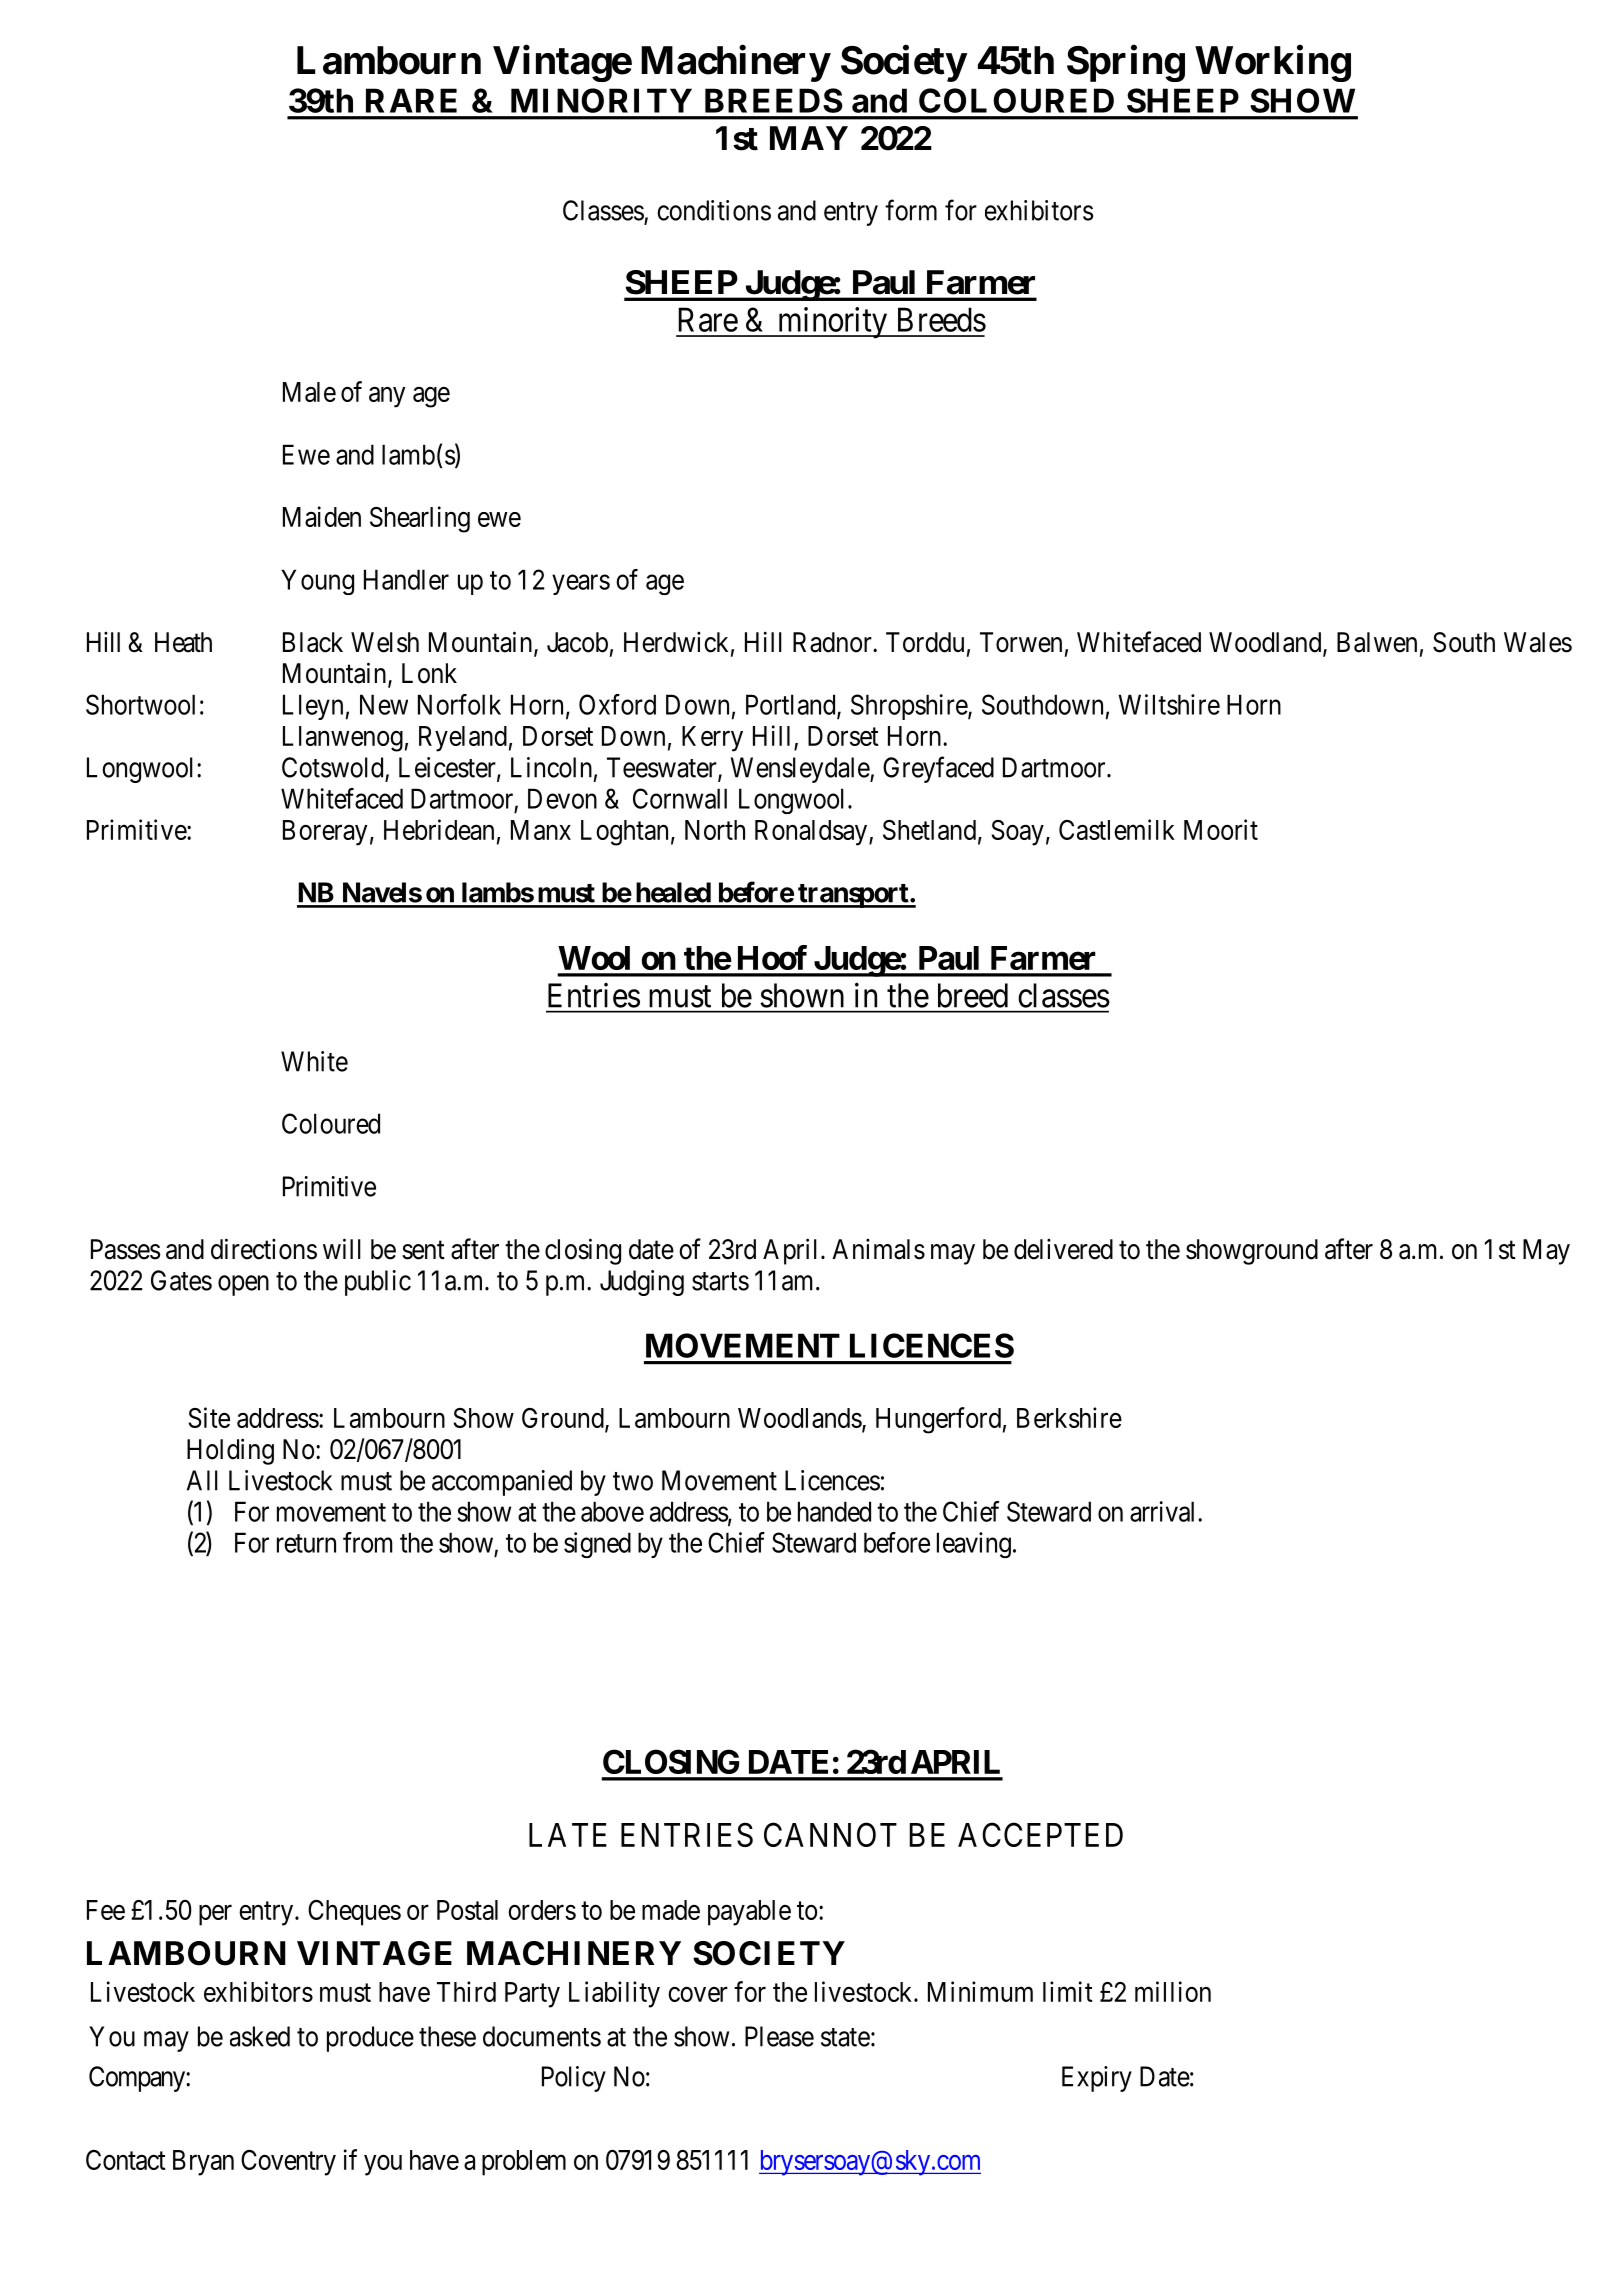 This screenshot has height=2289, width=1619. Describe the element at coordinates (910, 707) in the screenshot. I see `Shropshire` at that location.
